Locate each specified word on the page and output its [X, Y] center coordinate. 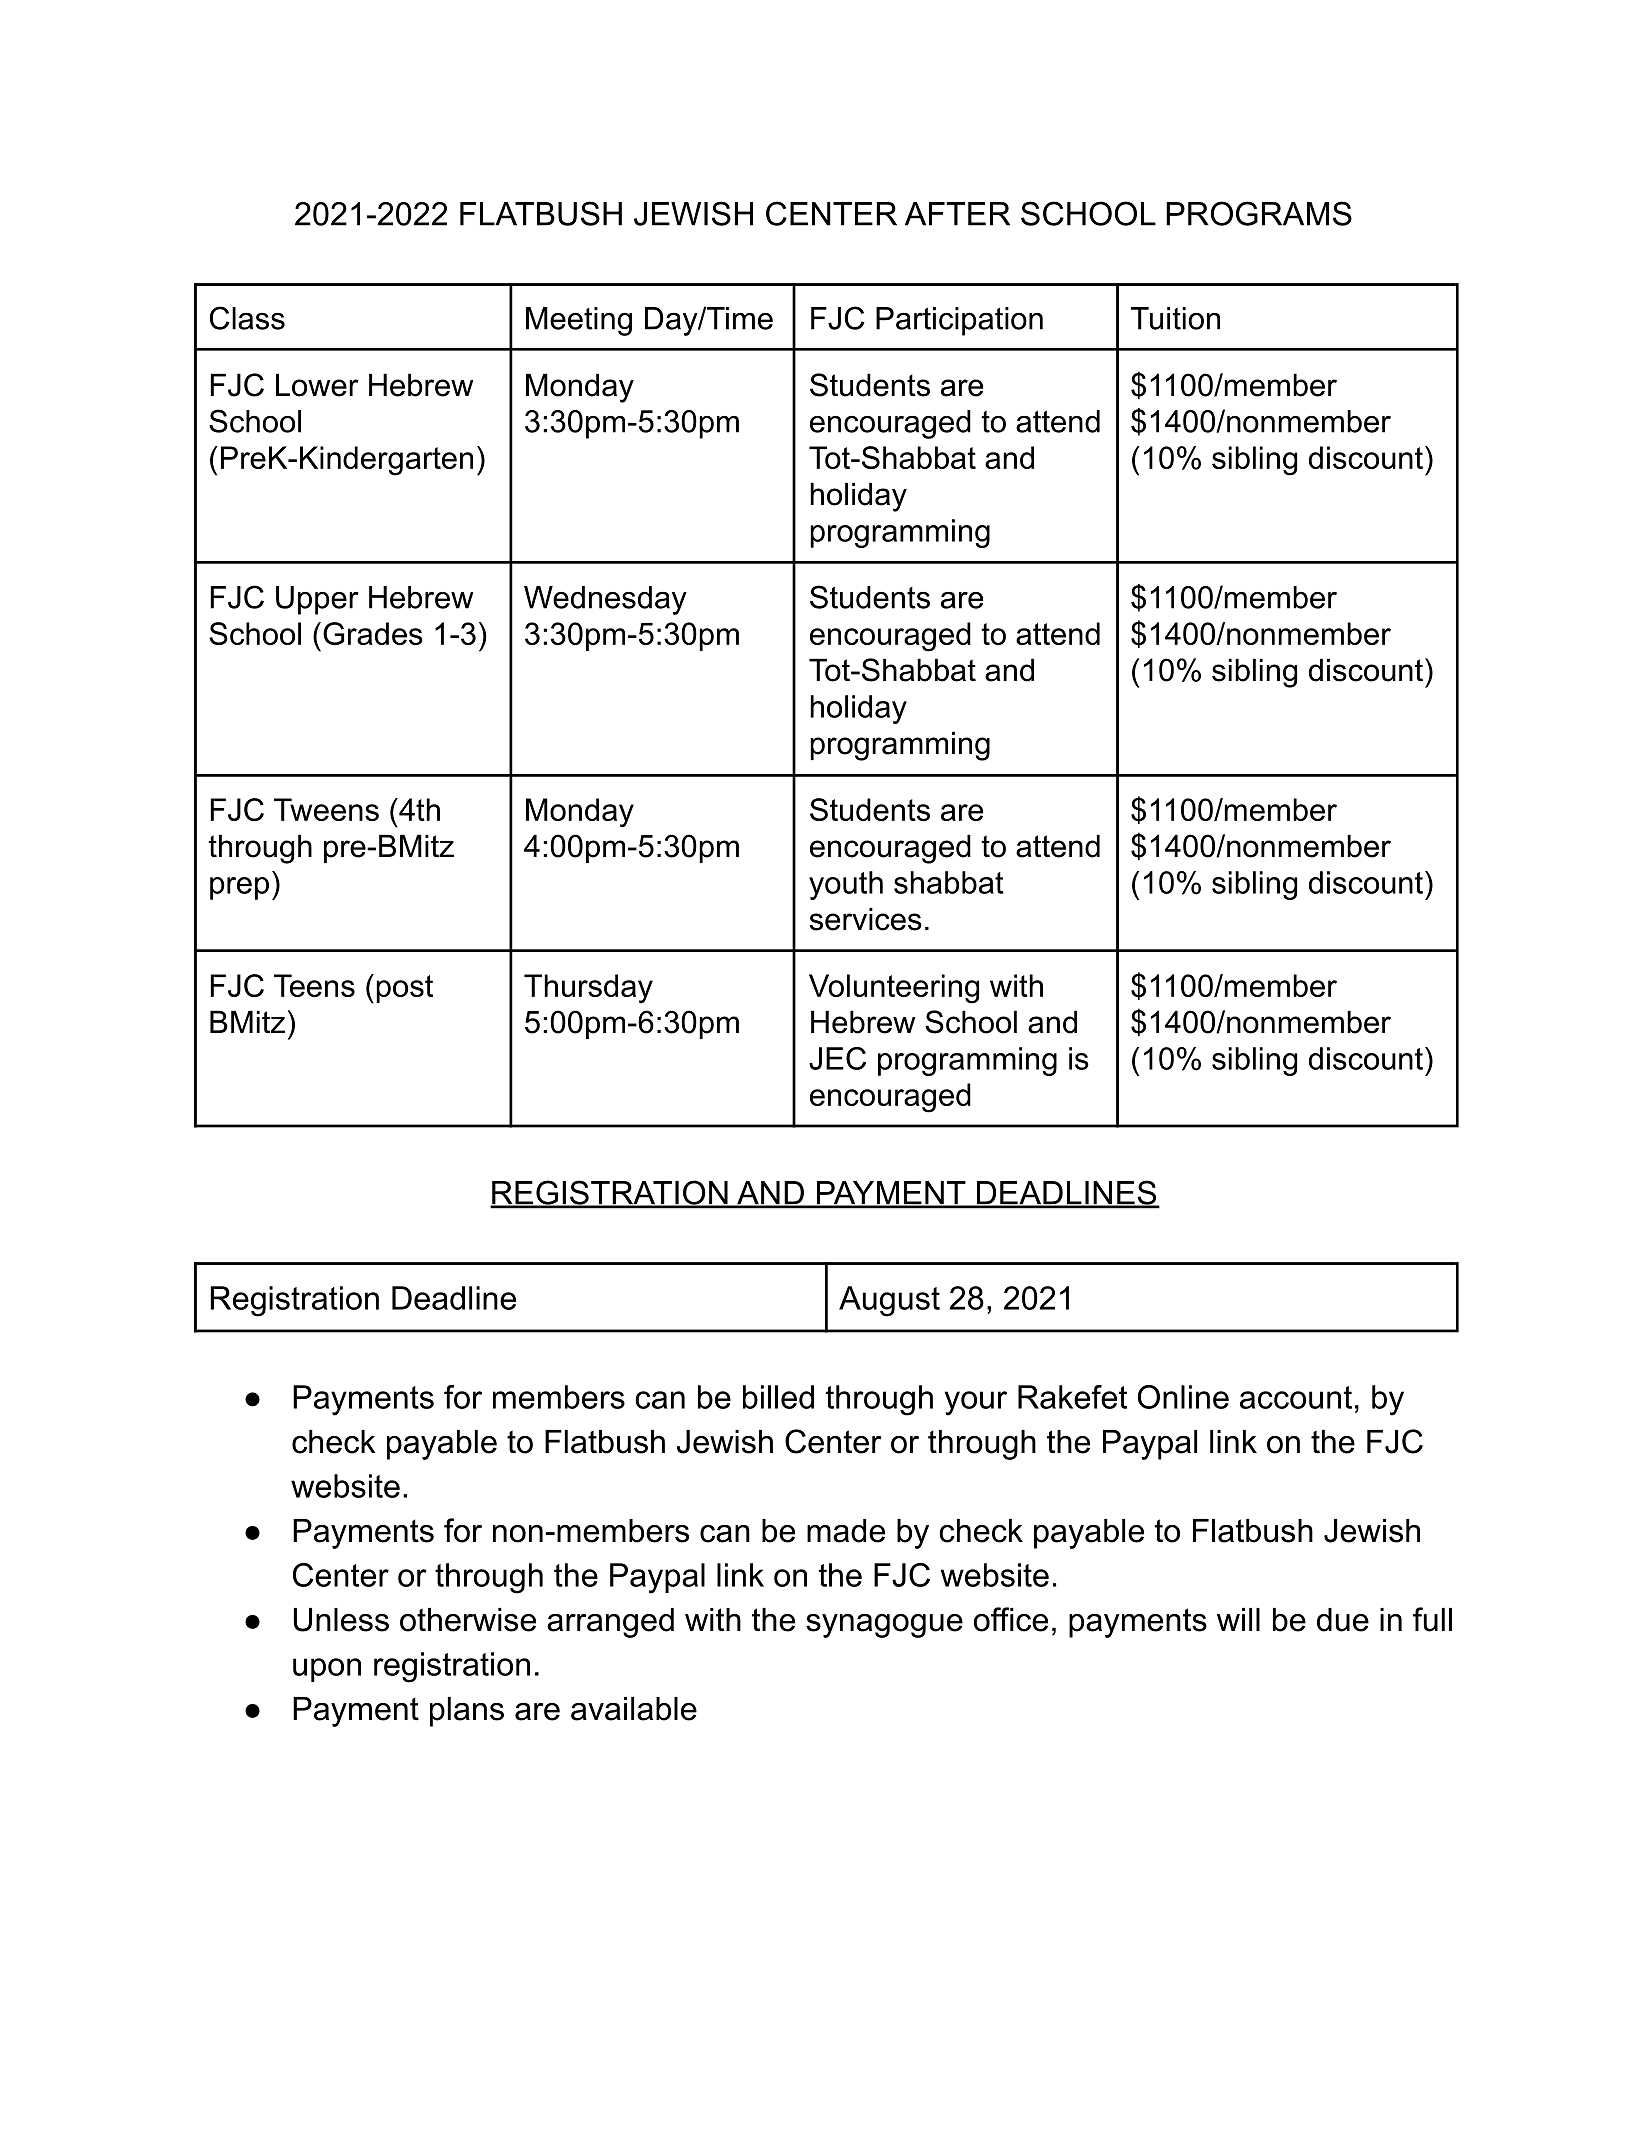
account [1296, 1397]
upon [327, 1670]
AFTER [957, 214]
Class [247, 318]
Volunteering [894, 989]
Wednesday [605, 600]
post [404, 989]
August [889, 1301]
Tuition [1175, 318]
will [1238, 1619]
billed [778, 1397]
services [866, 919]
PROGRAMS [1259, 213]
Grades [373, 633]
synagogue [884, 1626]
